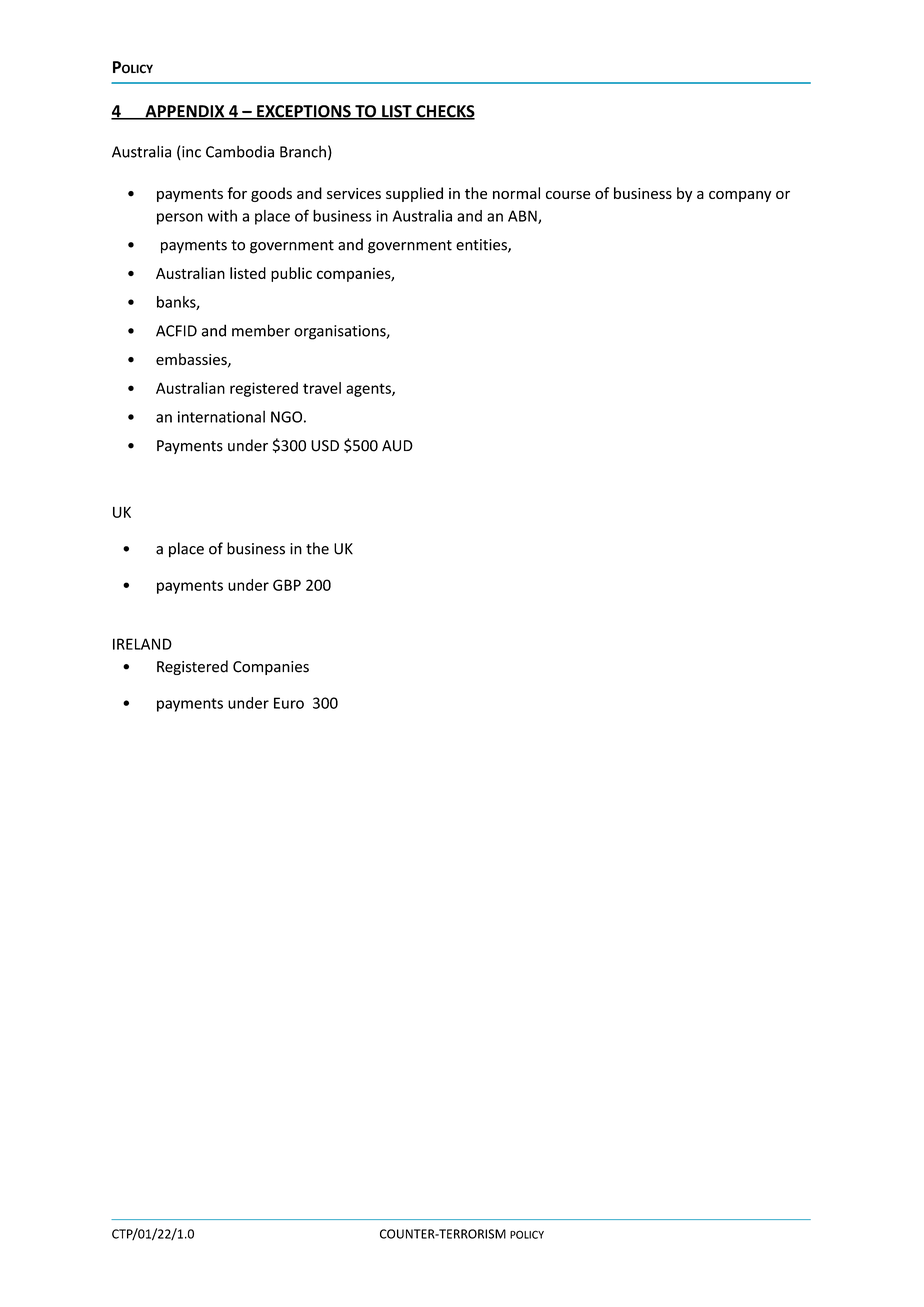 This image has height=1307, width=924. Describe the element at coordinates (185, 112) in the image. I see `APPENDIX` at that location.
